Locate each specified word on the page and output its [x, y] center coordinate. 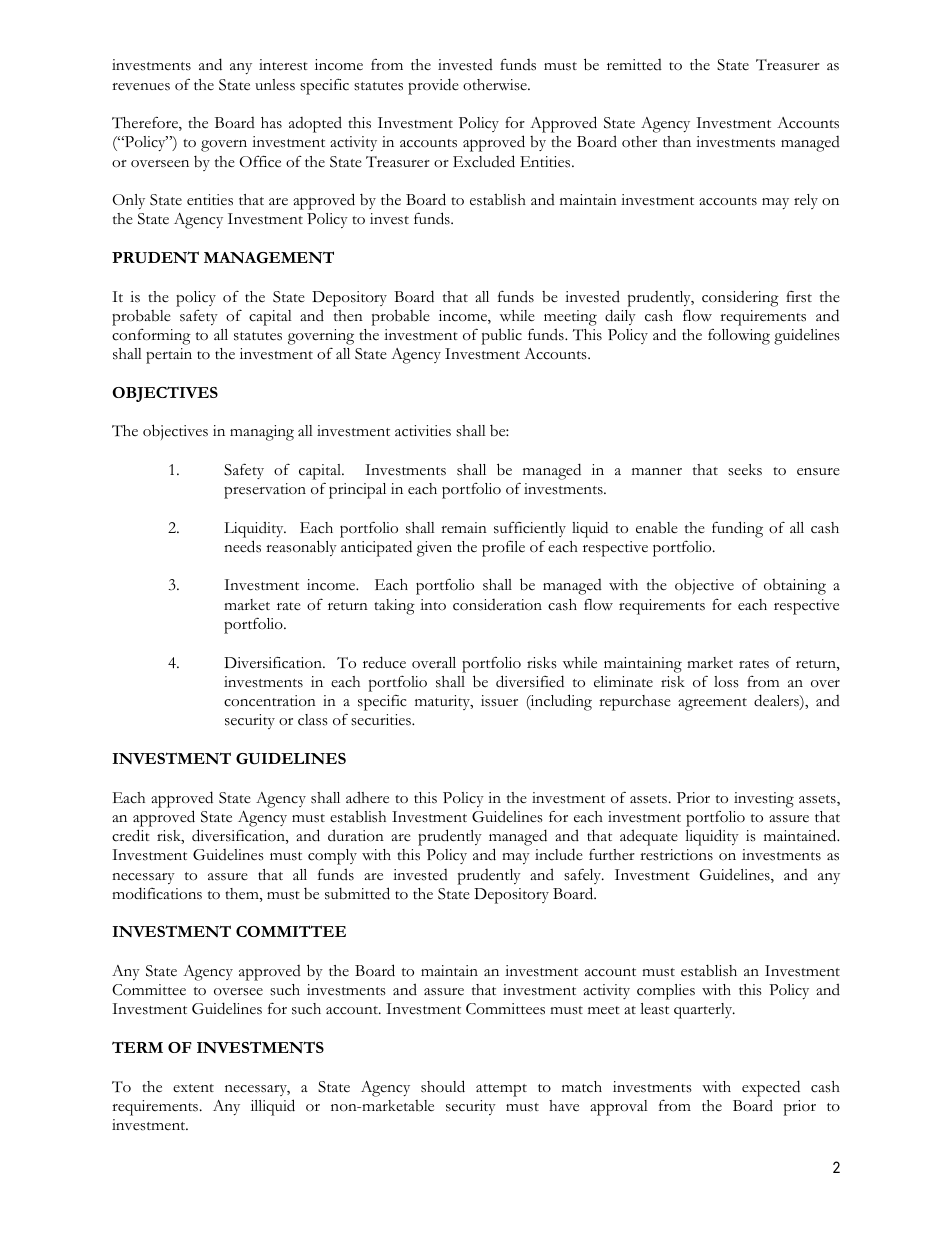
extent [193, 1088]
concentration [270, 701]
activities [423, 431]
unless [275, 85]
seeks [745, 470]
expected [771, 1088]
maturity [444, 702]
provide [433, 86]
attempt [501, 1090]
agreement [712, 704]
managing [262, 433]
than [677, 141]
